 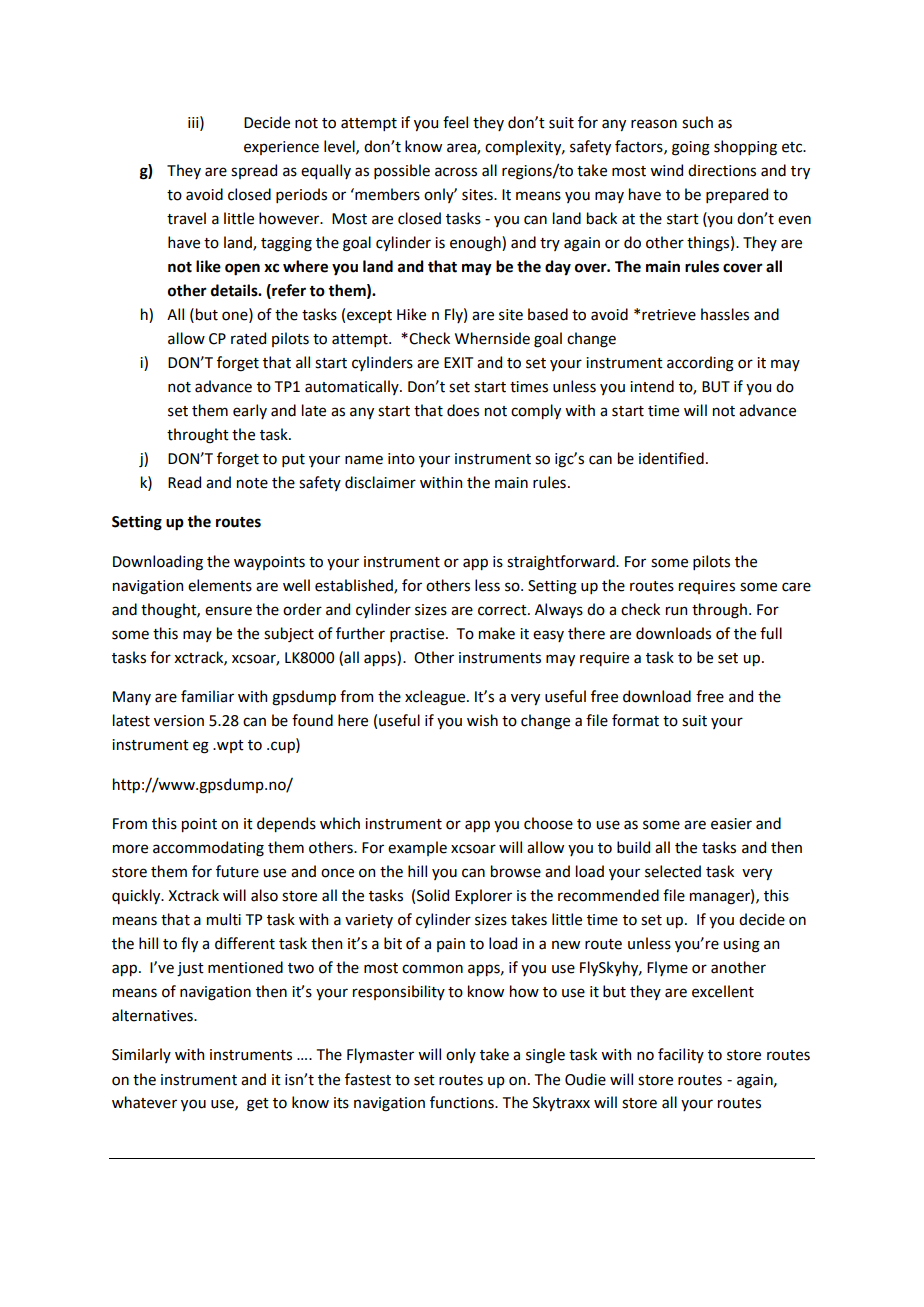 I want to click on ensure, so click(x=228, y=611).
